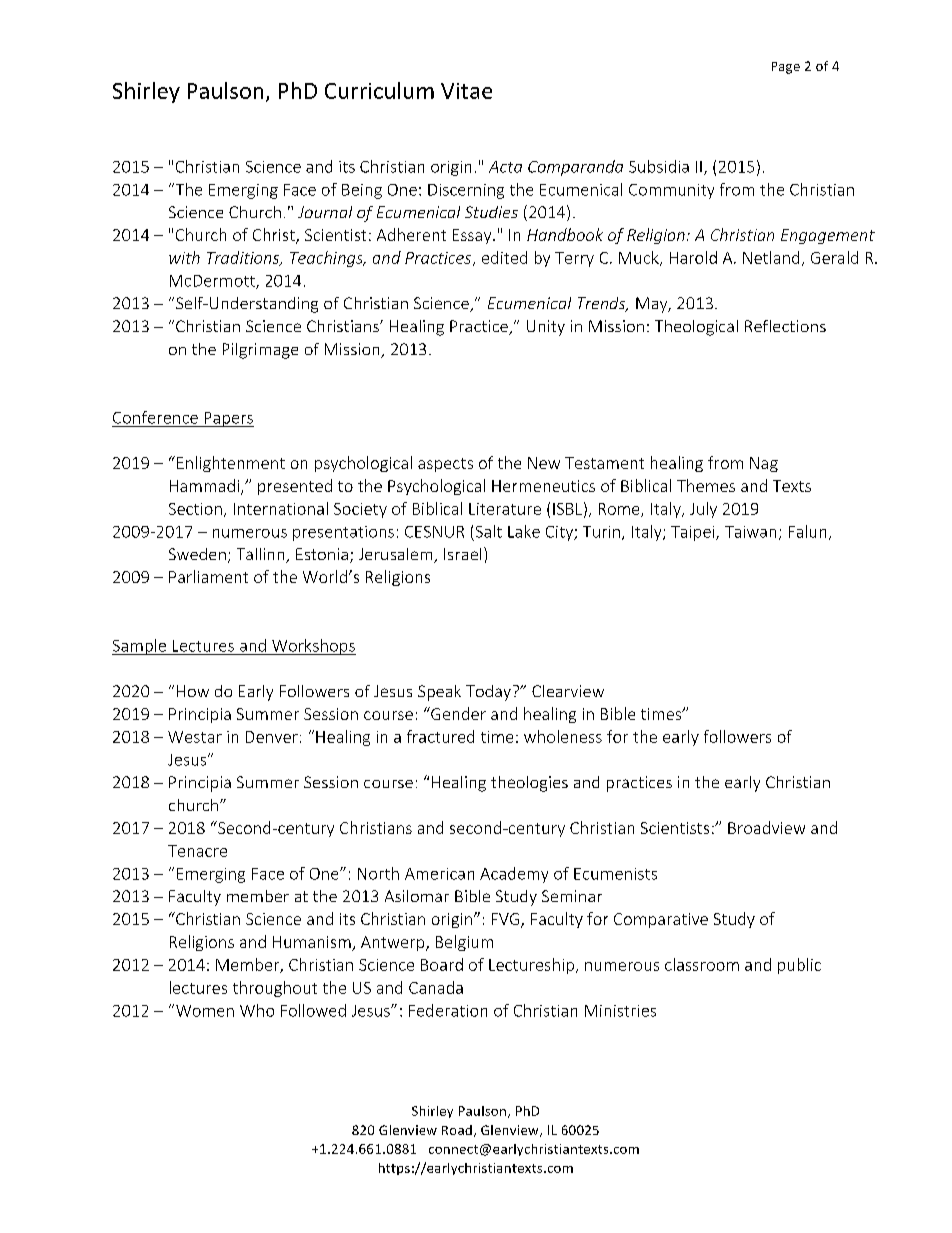  What do you see at coordinates (563, 736) in the image?
I see `wholeness` at bounding box center [563, 736].
